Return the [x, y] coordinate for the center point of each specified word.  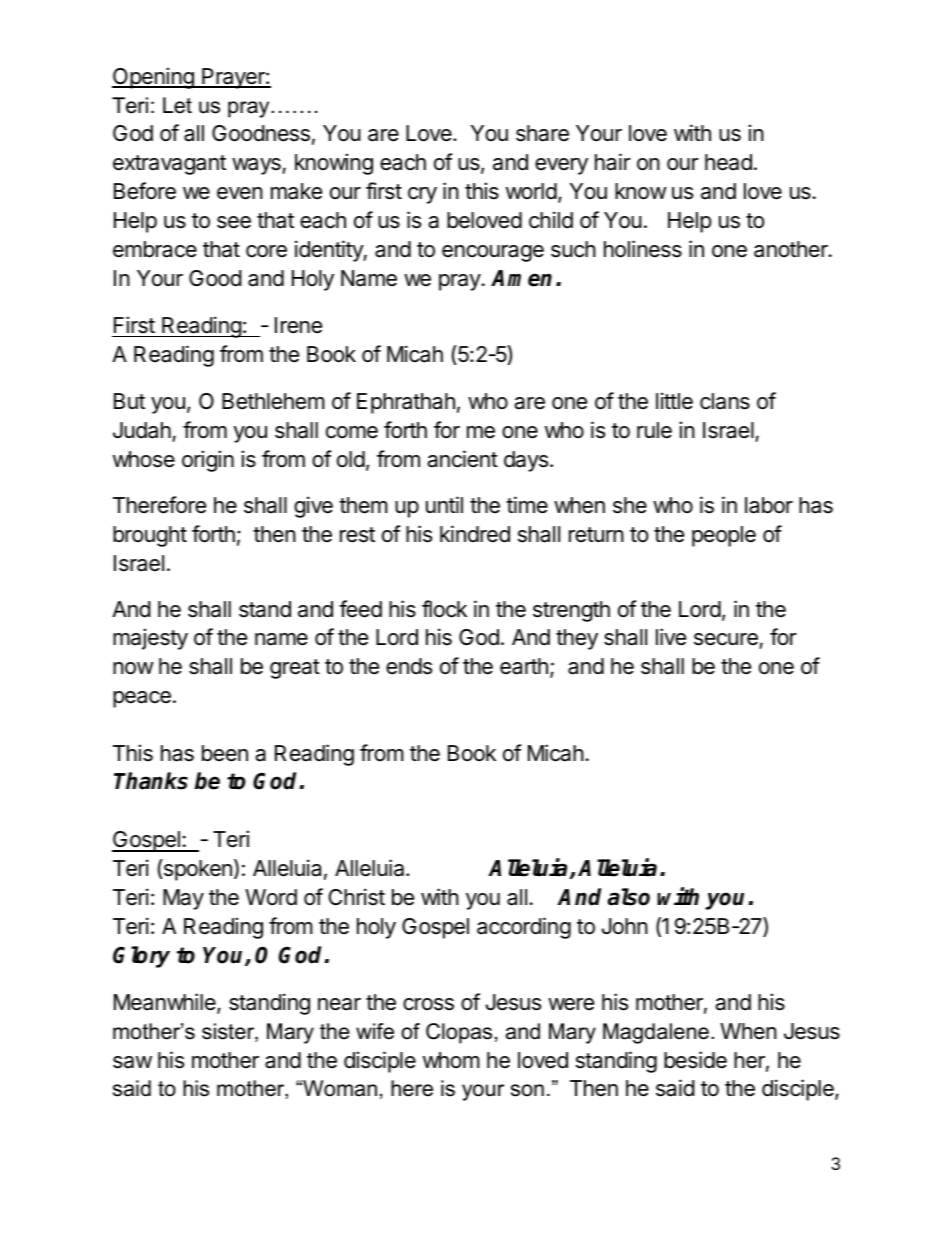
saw [132, 1062]
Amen [521, 278]
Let [177, 105]
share [542, 133]
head [728, 162]
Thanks [151, 781]
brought [150, 536]
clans [725, 401]
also [628, 897]
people [724, 536]
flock [444, 609]
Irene [298, 325]
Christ [357, 897]
